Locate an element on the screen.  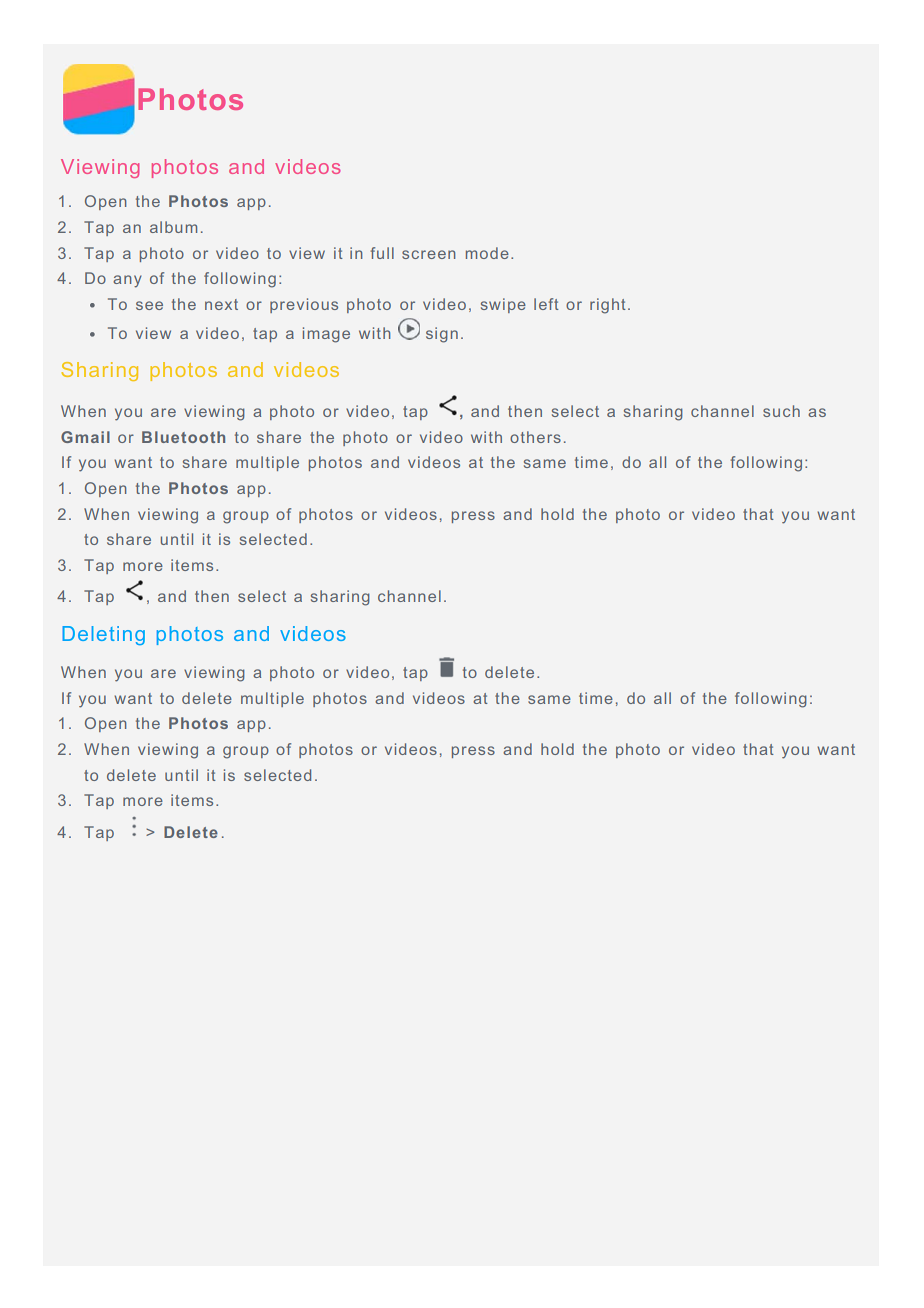
album is located at coordinates (173, 227).
